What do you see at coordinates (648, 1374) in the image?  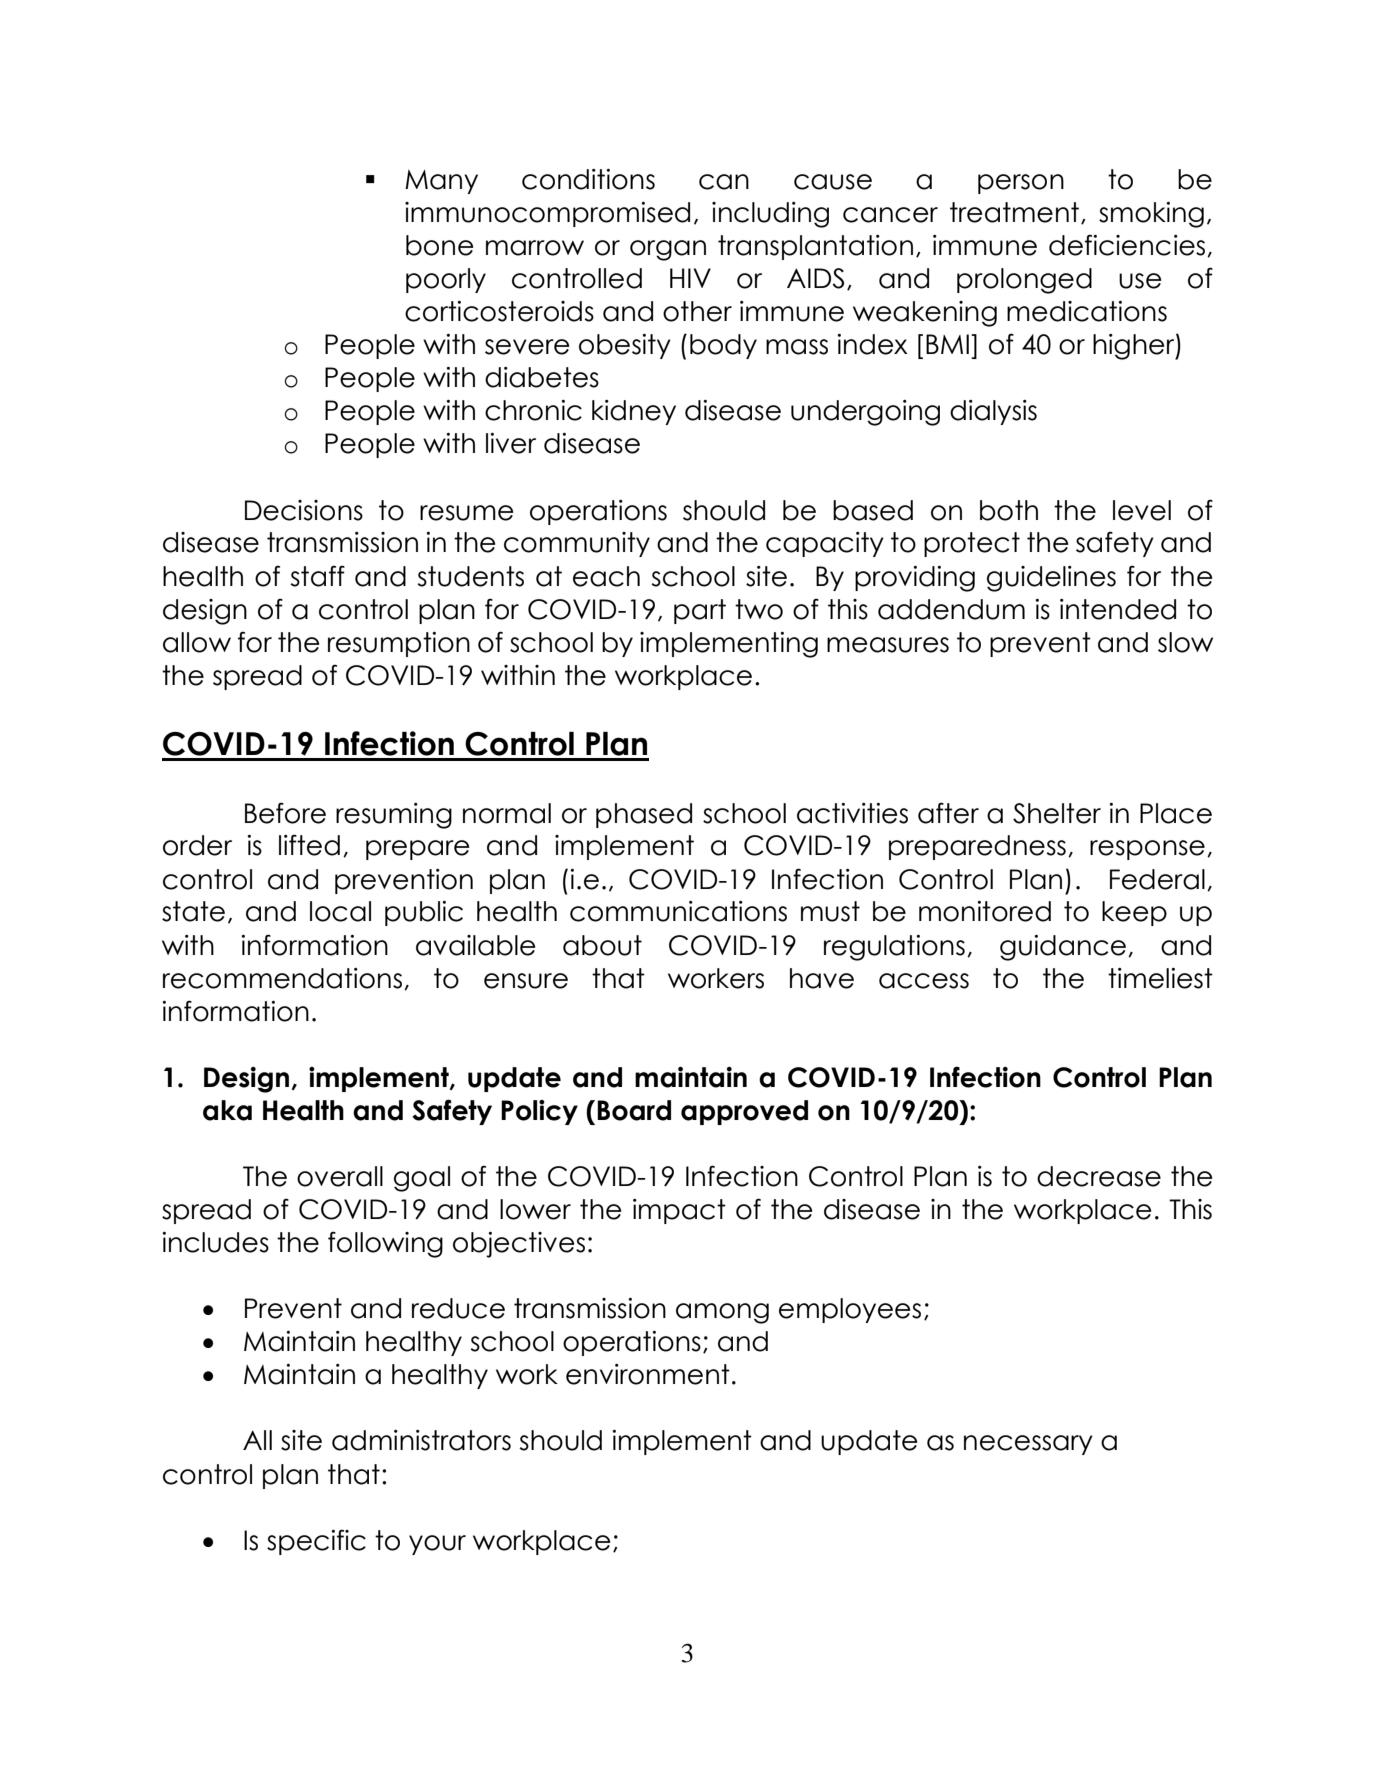 I see `environment` at bounding box center [648, 1374].
